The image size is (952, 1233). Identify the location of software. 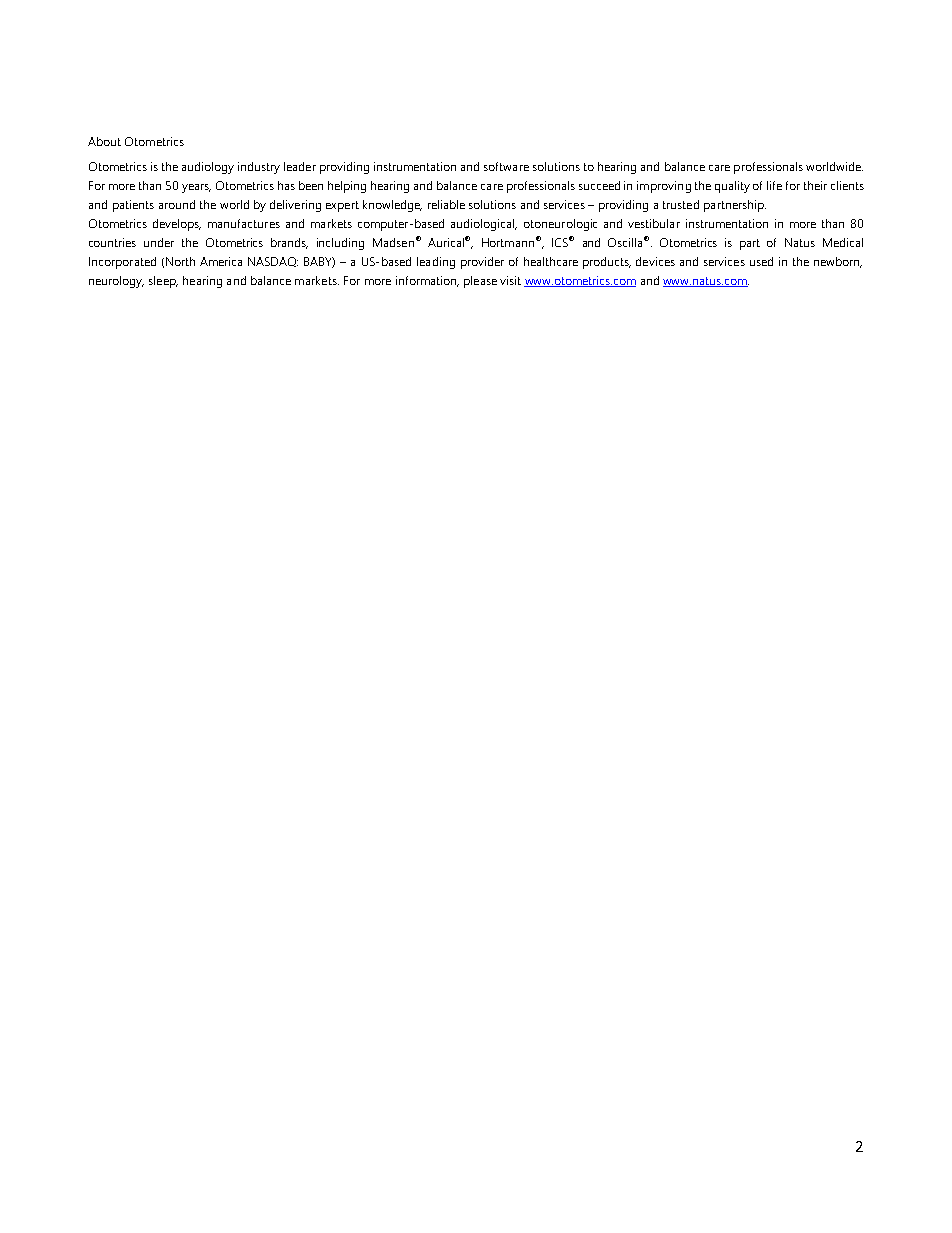
(506, 166).
